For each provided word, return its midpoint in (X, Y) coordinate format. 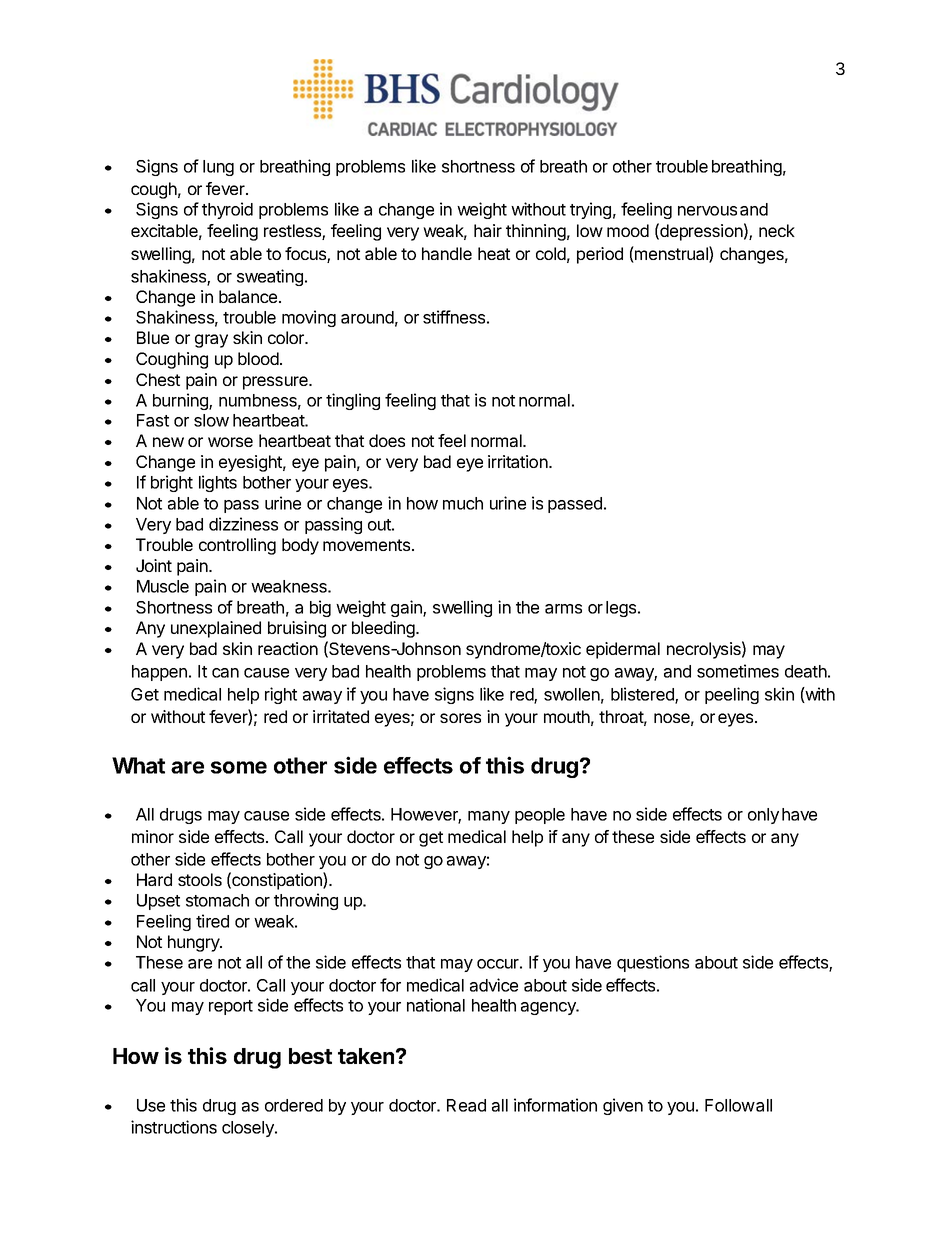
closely (249, 1129)
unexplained (216, 629)
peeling (732, 695)
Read (466, 1105)
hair (488, 230)
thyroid (227, 210)
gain (407, 608)
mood (628, 230)
